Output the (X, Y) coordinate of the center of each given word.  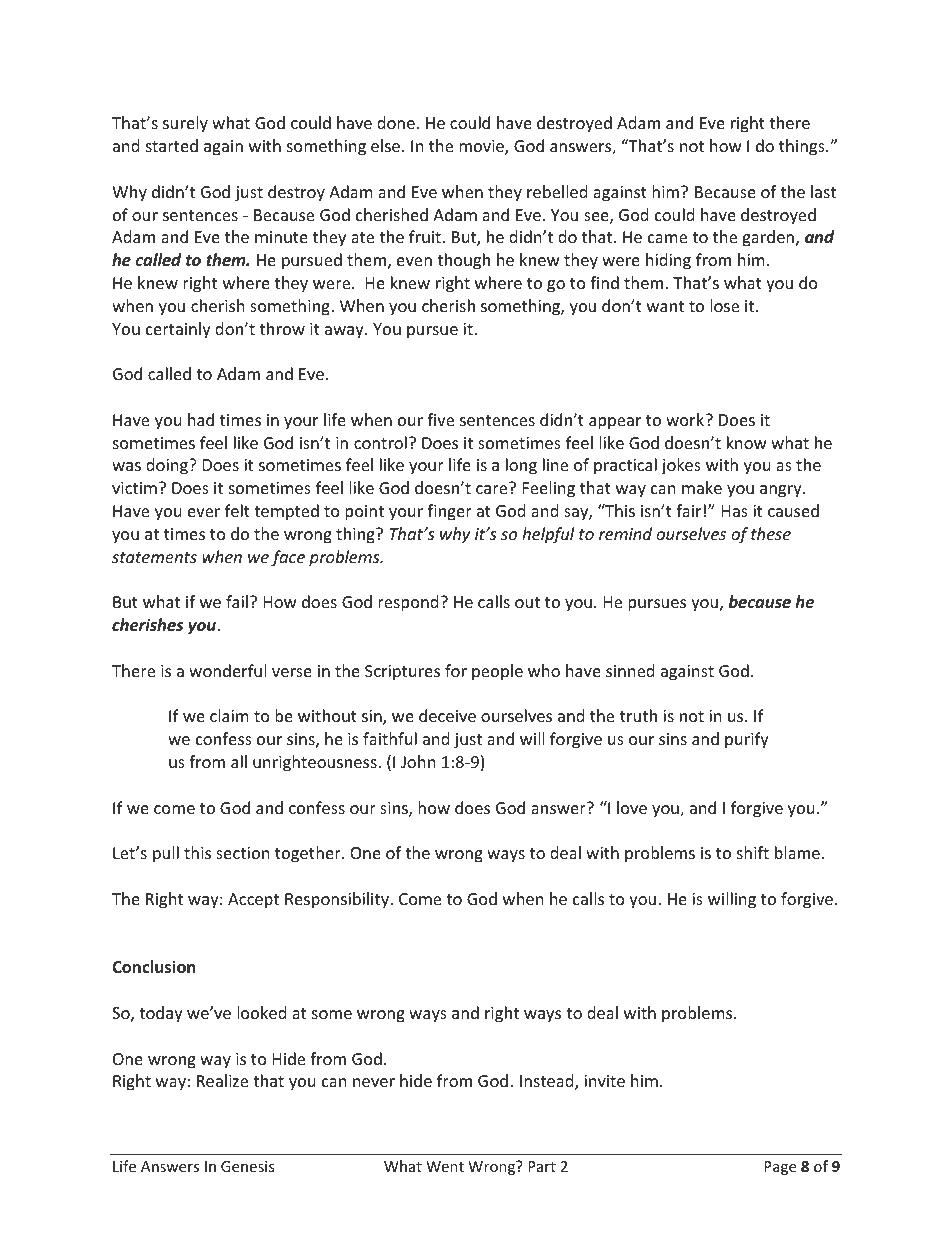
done (396, 122)
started (172, 145)
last (823, 191)
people (497, 672)
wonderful (227, 670)
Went (445, 1166)
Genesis (248, 1166)
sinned (630, 670)
